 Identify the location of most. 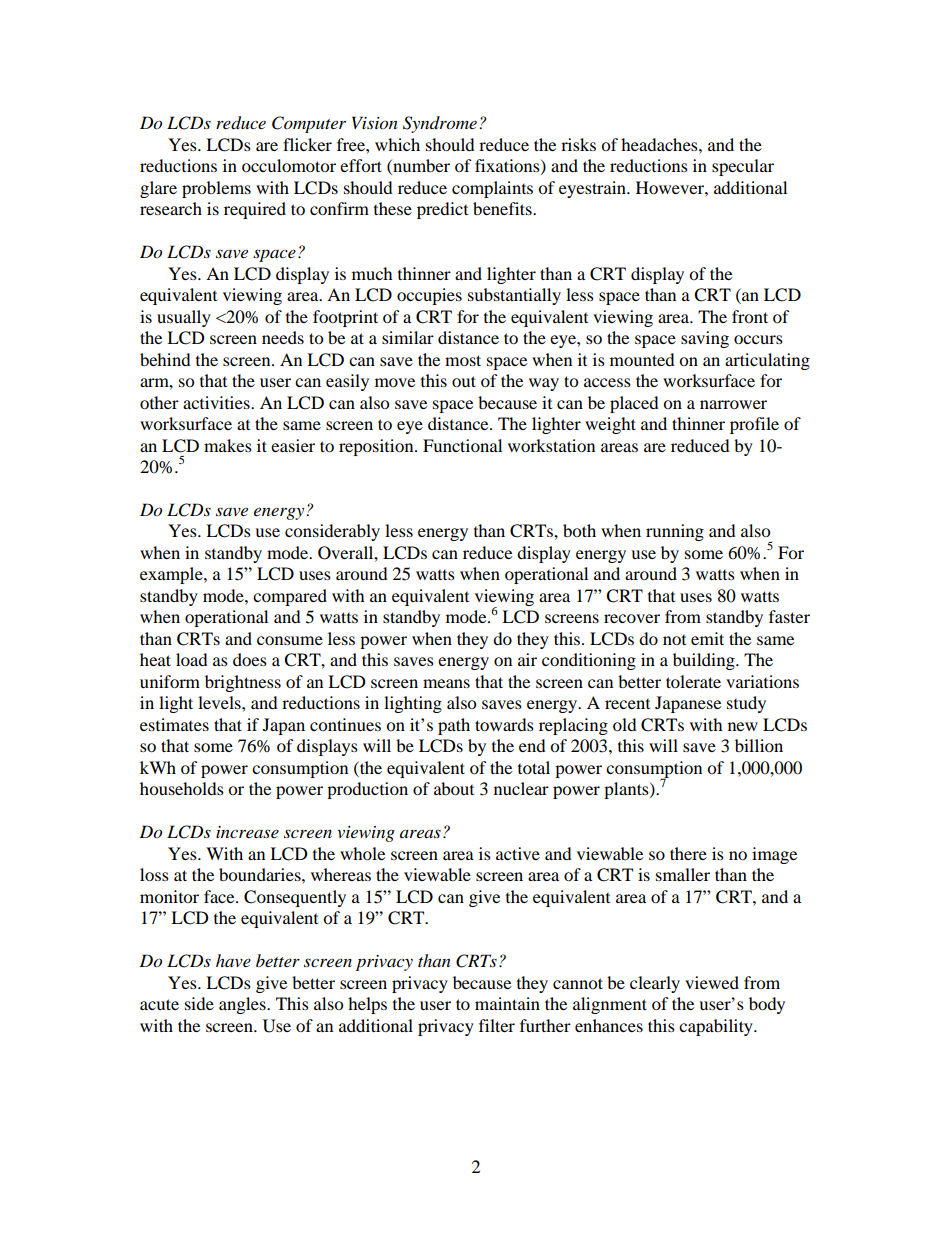
(463, 360).
